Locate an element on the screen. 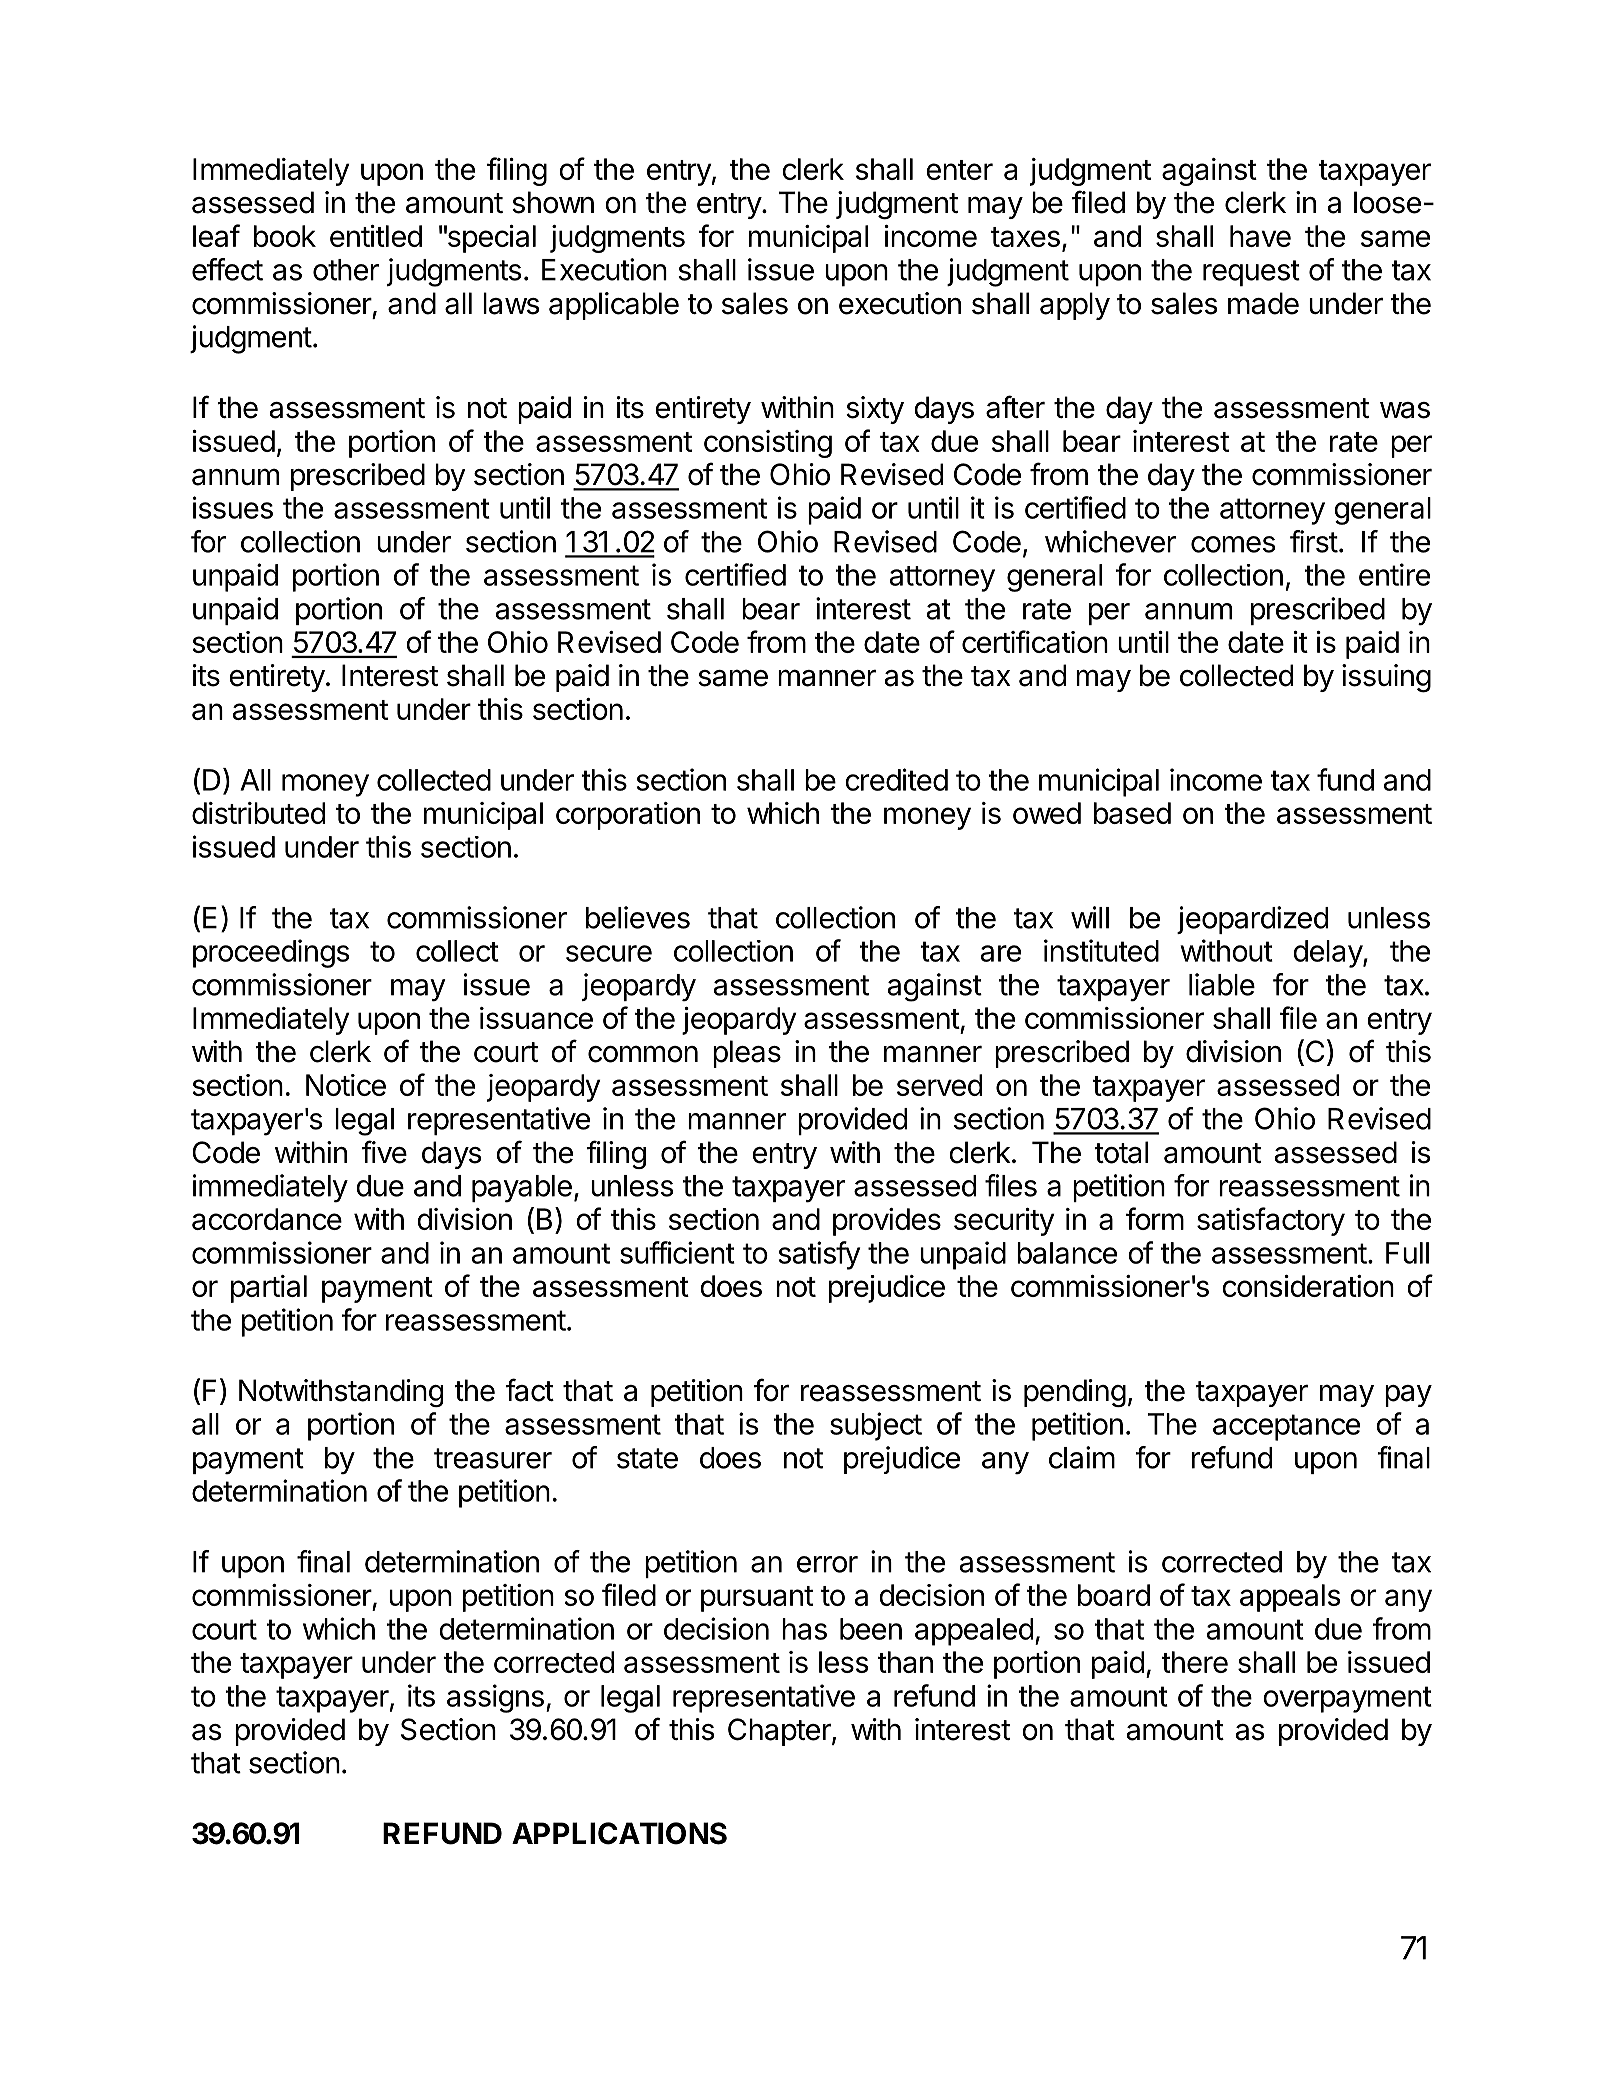 This screenshot has height=2099, width=1622. than is located at coordinates (905, 1662).
